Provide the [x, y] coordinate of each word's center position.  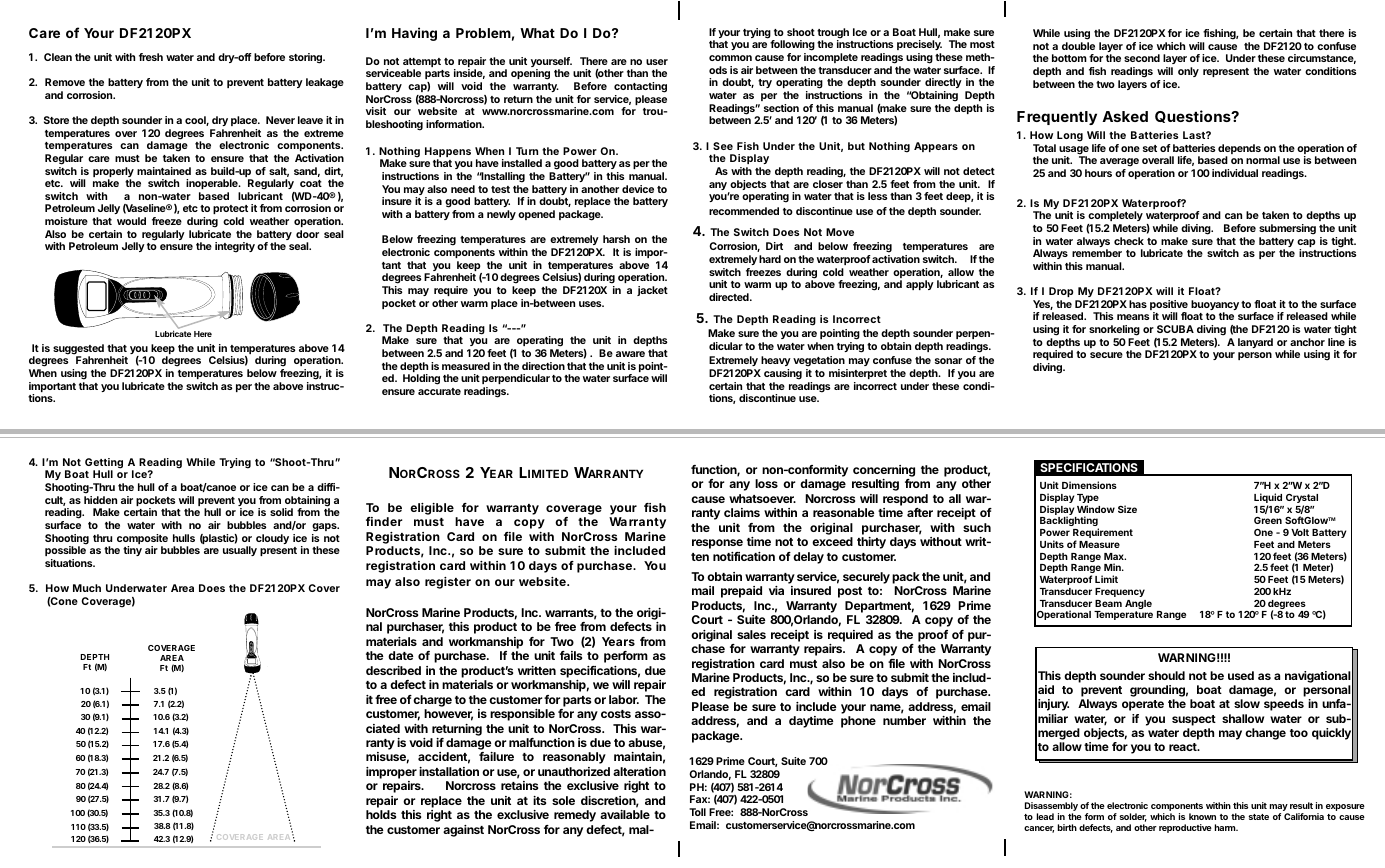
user [657, 62]
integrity [235, 247]
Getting [104, 464]
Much [87, 588]
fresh [151, 57]
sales [751, 634]
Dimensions [1089, 485]
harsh [616, 239]
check [1129, 241]
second [1142, 58]
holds [381, 814]
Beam [1108, 603]
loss [766, 483]
